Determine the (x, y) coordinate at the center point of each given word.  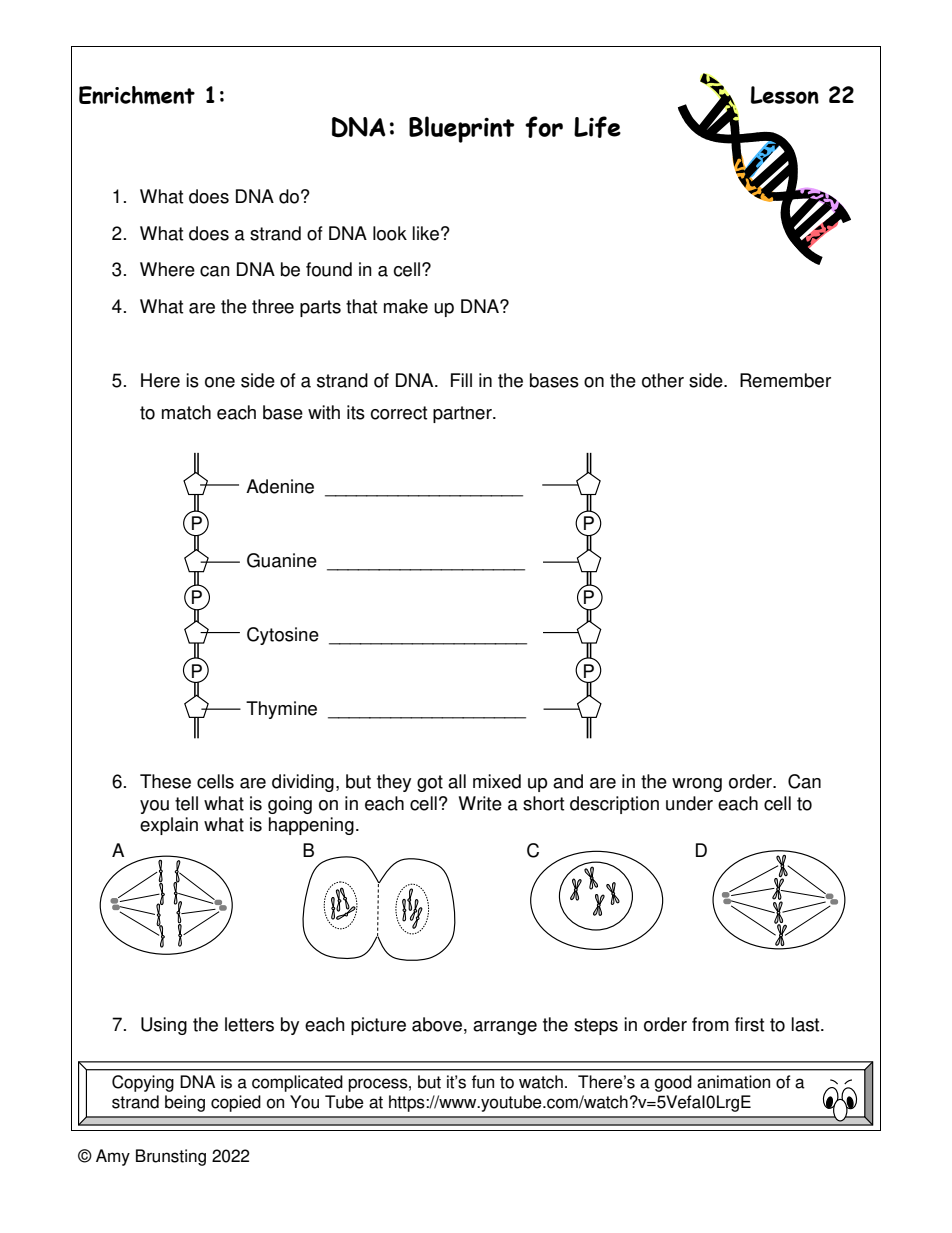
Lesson (785, 95)
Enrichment (137, 95)
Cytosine (283, 636)
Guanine (282, 560)
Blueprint (461, 129)
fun (483, 1082)
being (185, 1103)
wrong (697, 785)
